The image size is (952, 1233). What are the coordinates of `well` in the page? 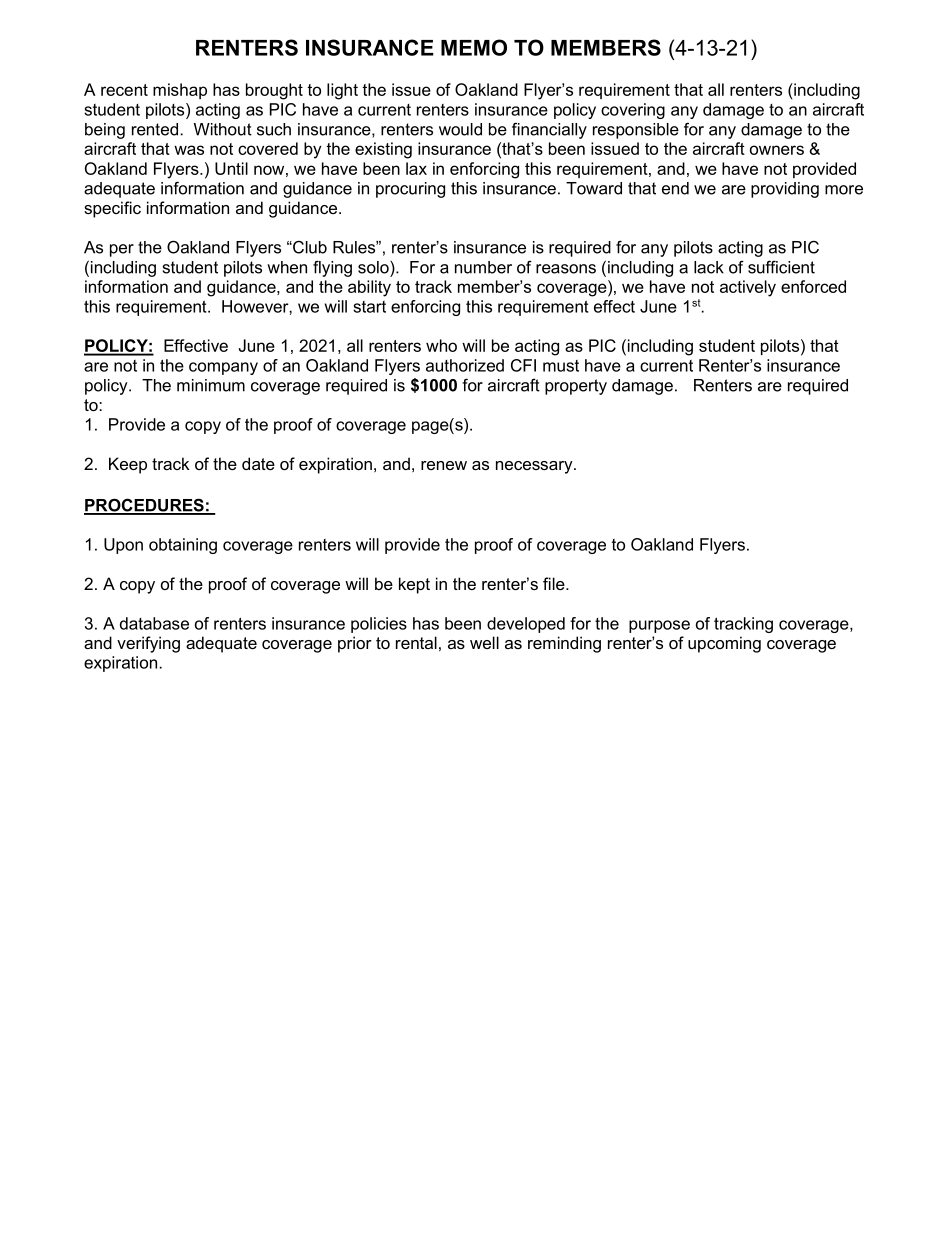 It's located at (484, 642).
